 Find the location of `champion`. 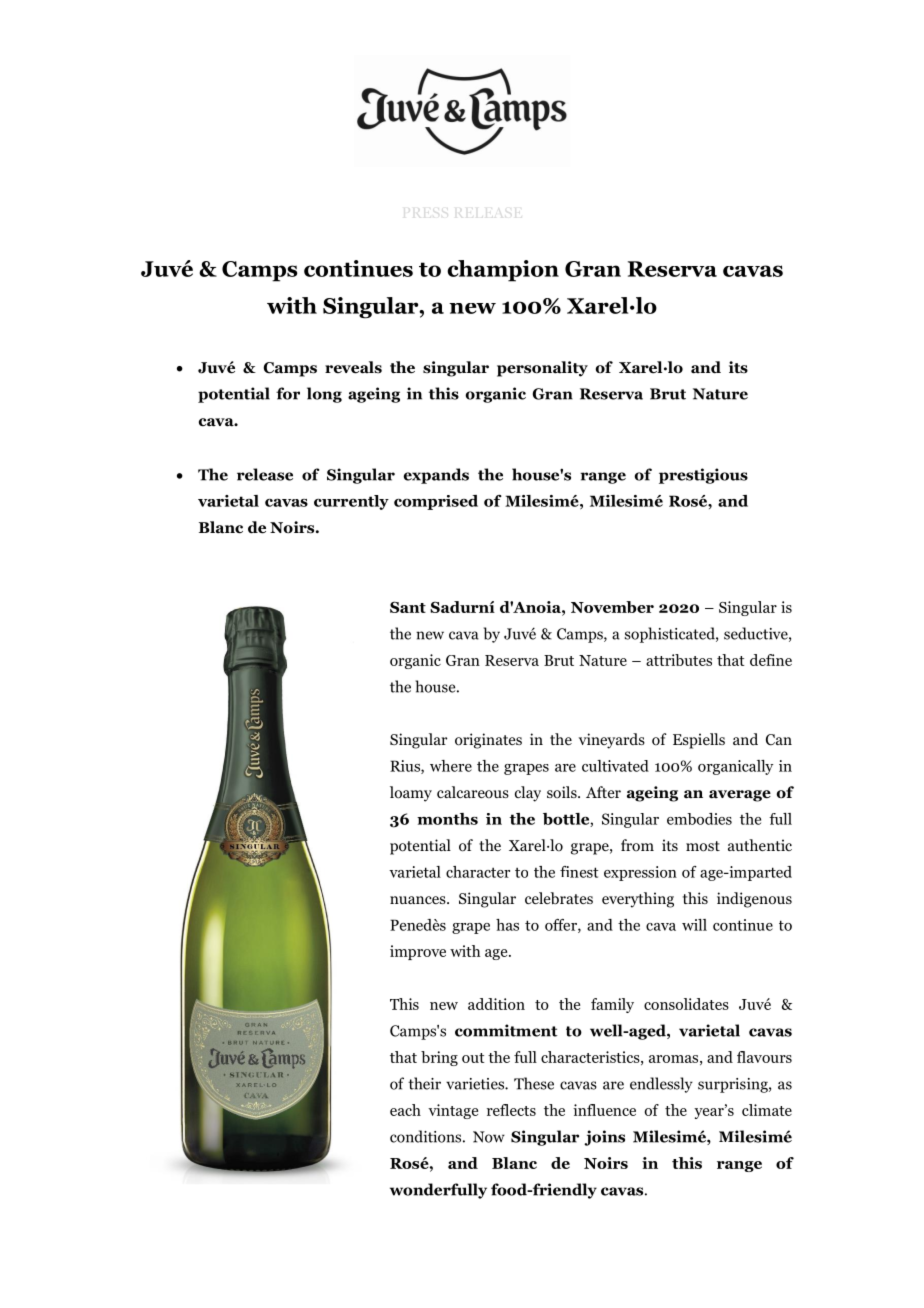

champion is located at coordinates (503, 271).
